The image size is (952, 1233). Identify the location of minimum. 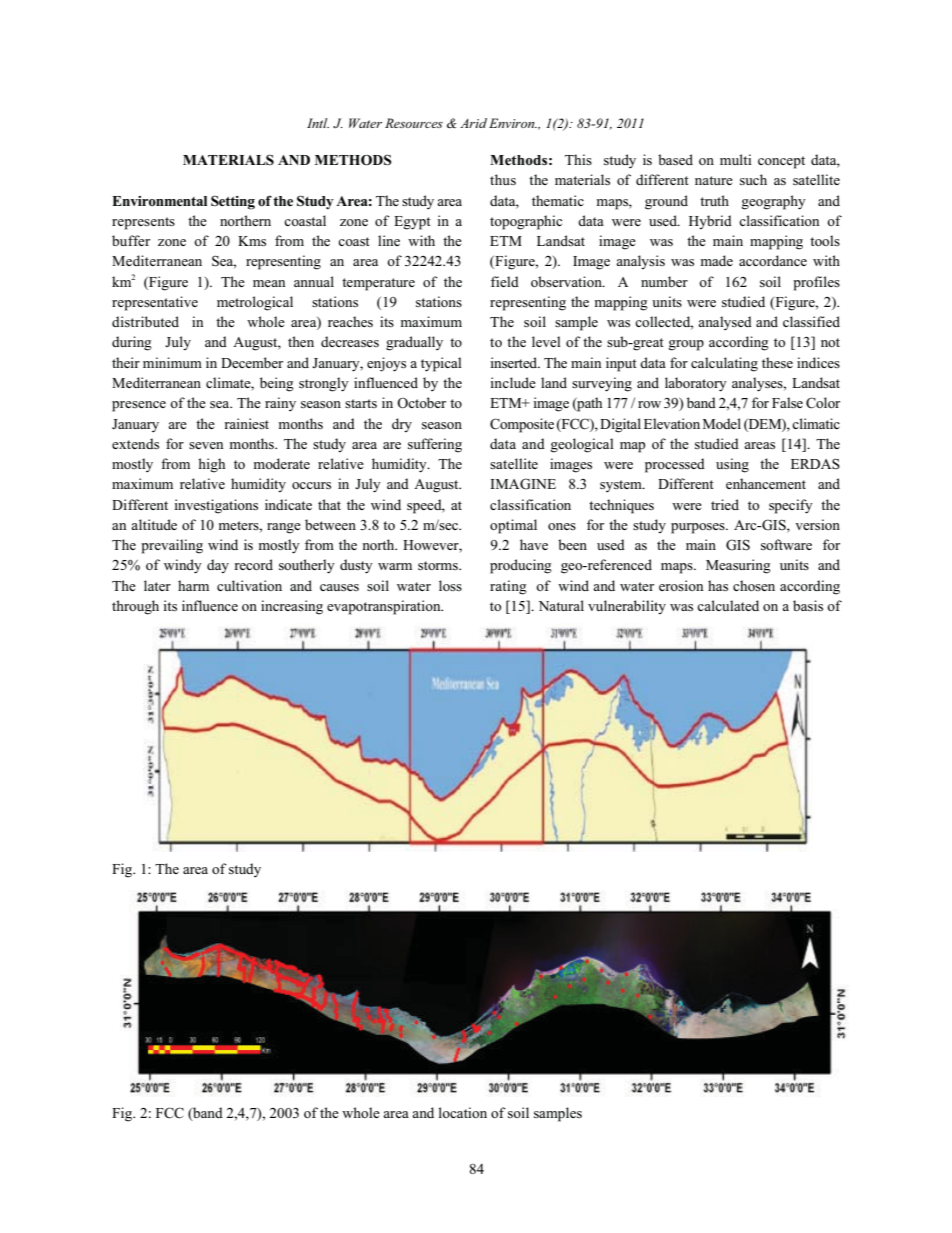
(172, 362).
